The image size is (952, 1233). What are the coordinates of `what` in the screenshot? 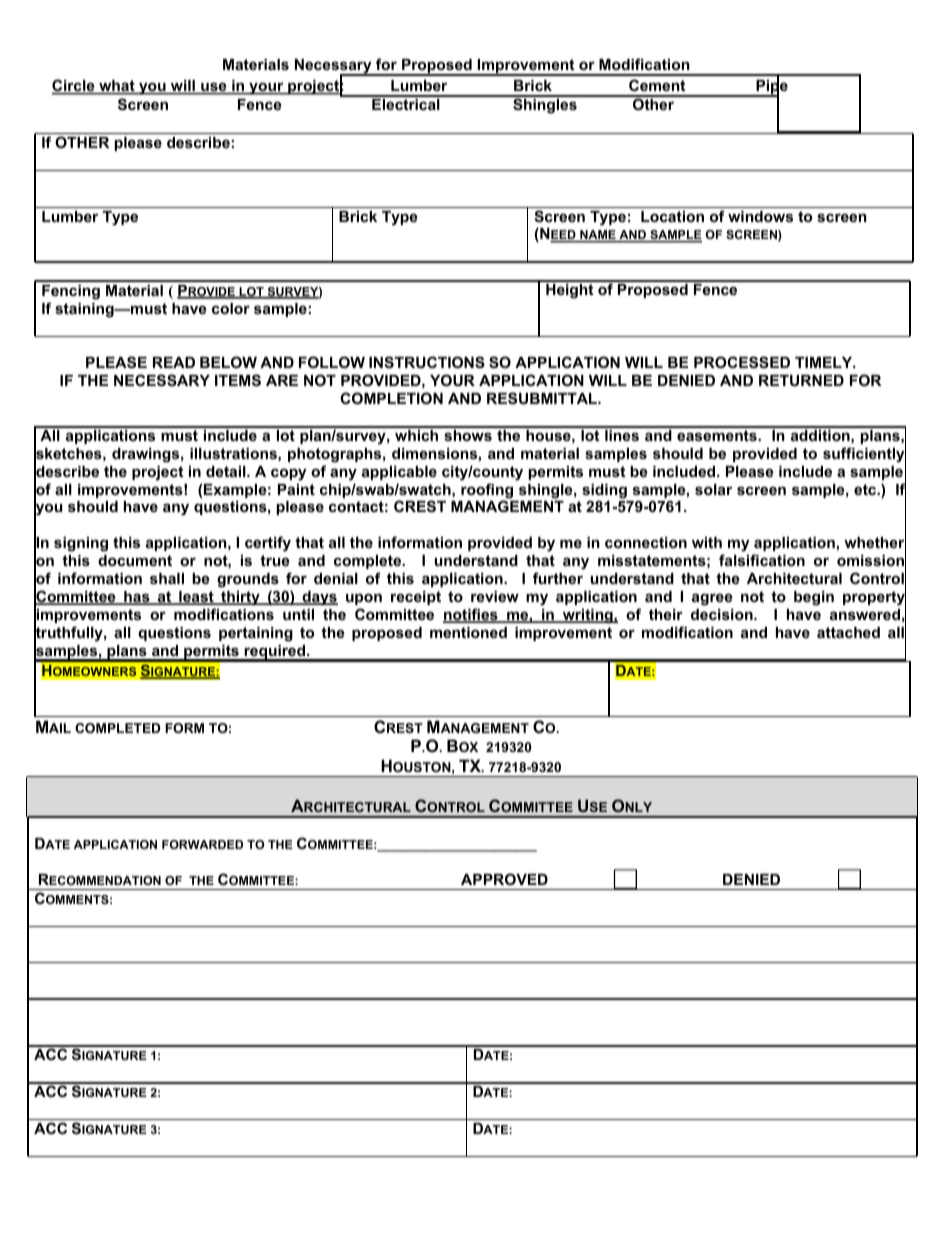 It's located at (117, 87).
